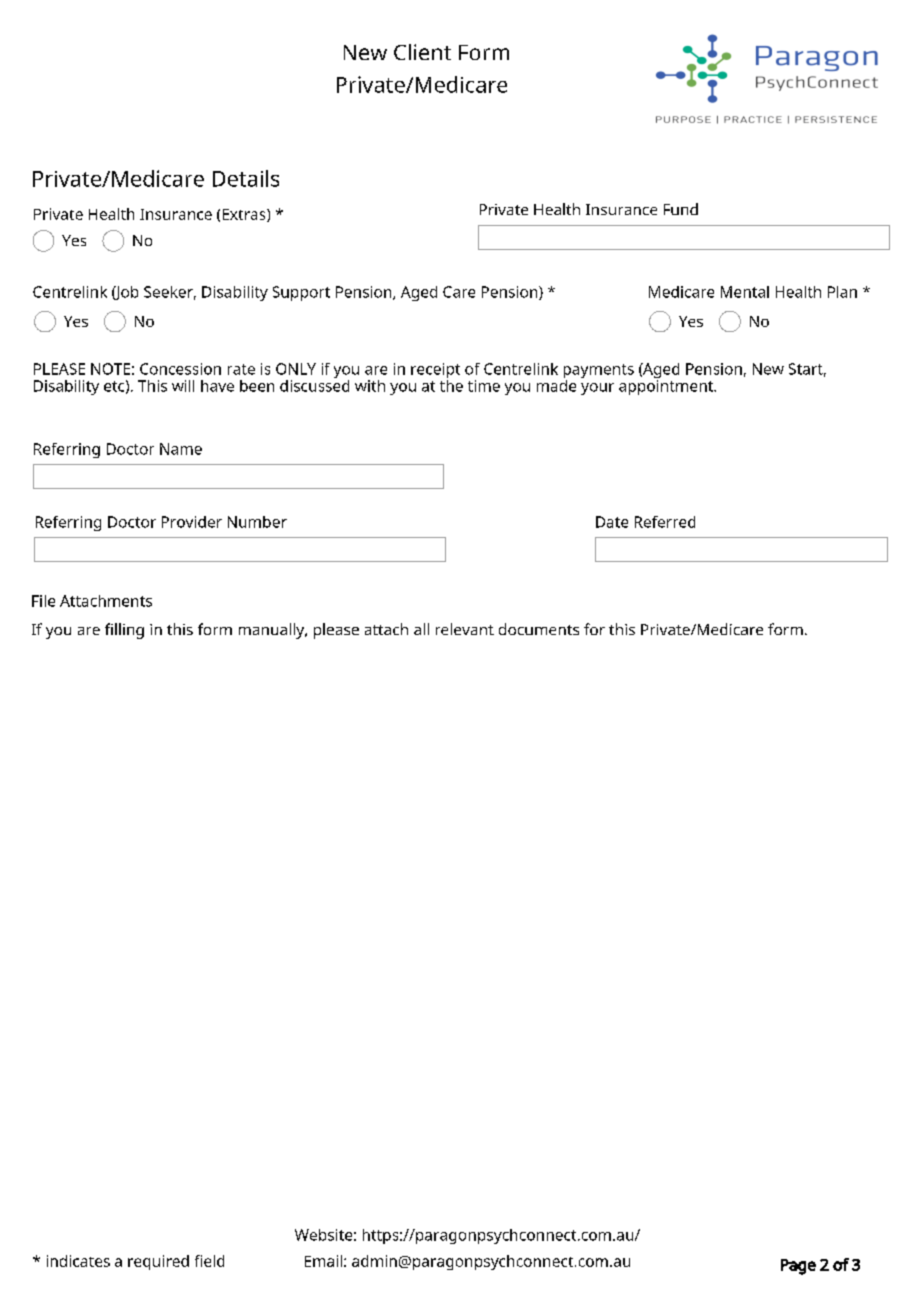 The image size is (924, 1308). Describe the element at coordinates (681, 209) in the image. I see `Fund` at that location.
